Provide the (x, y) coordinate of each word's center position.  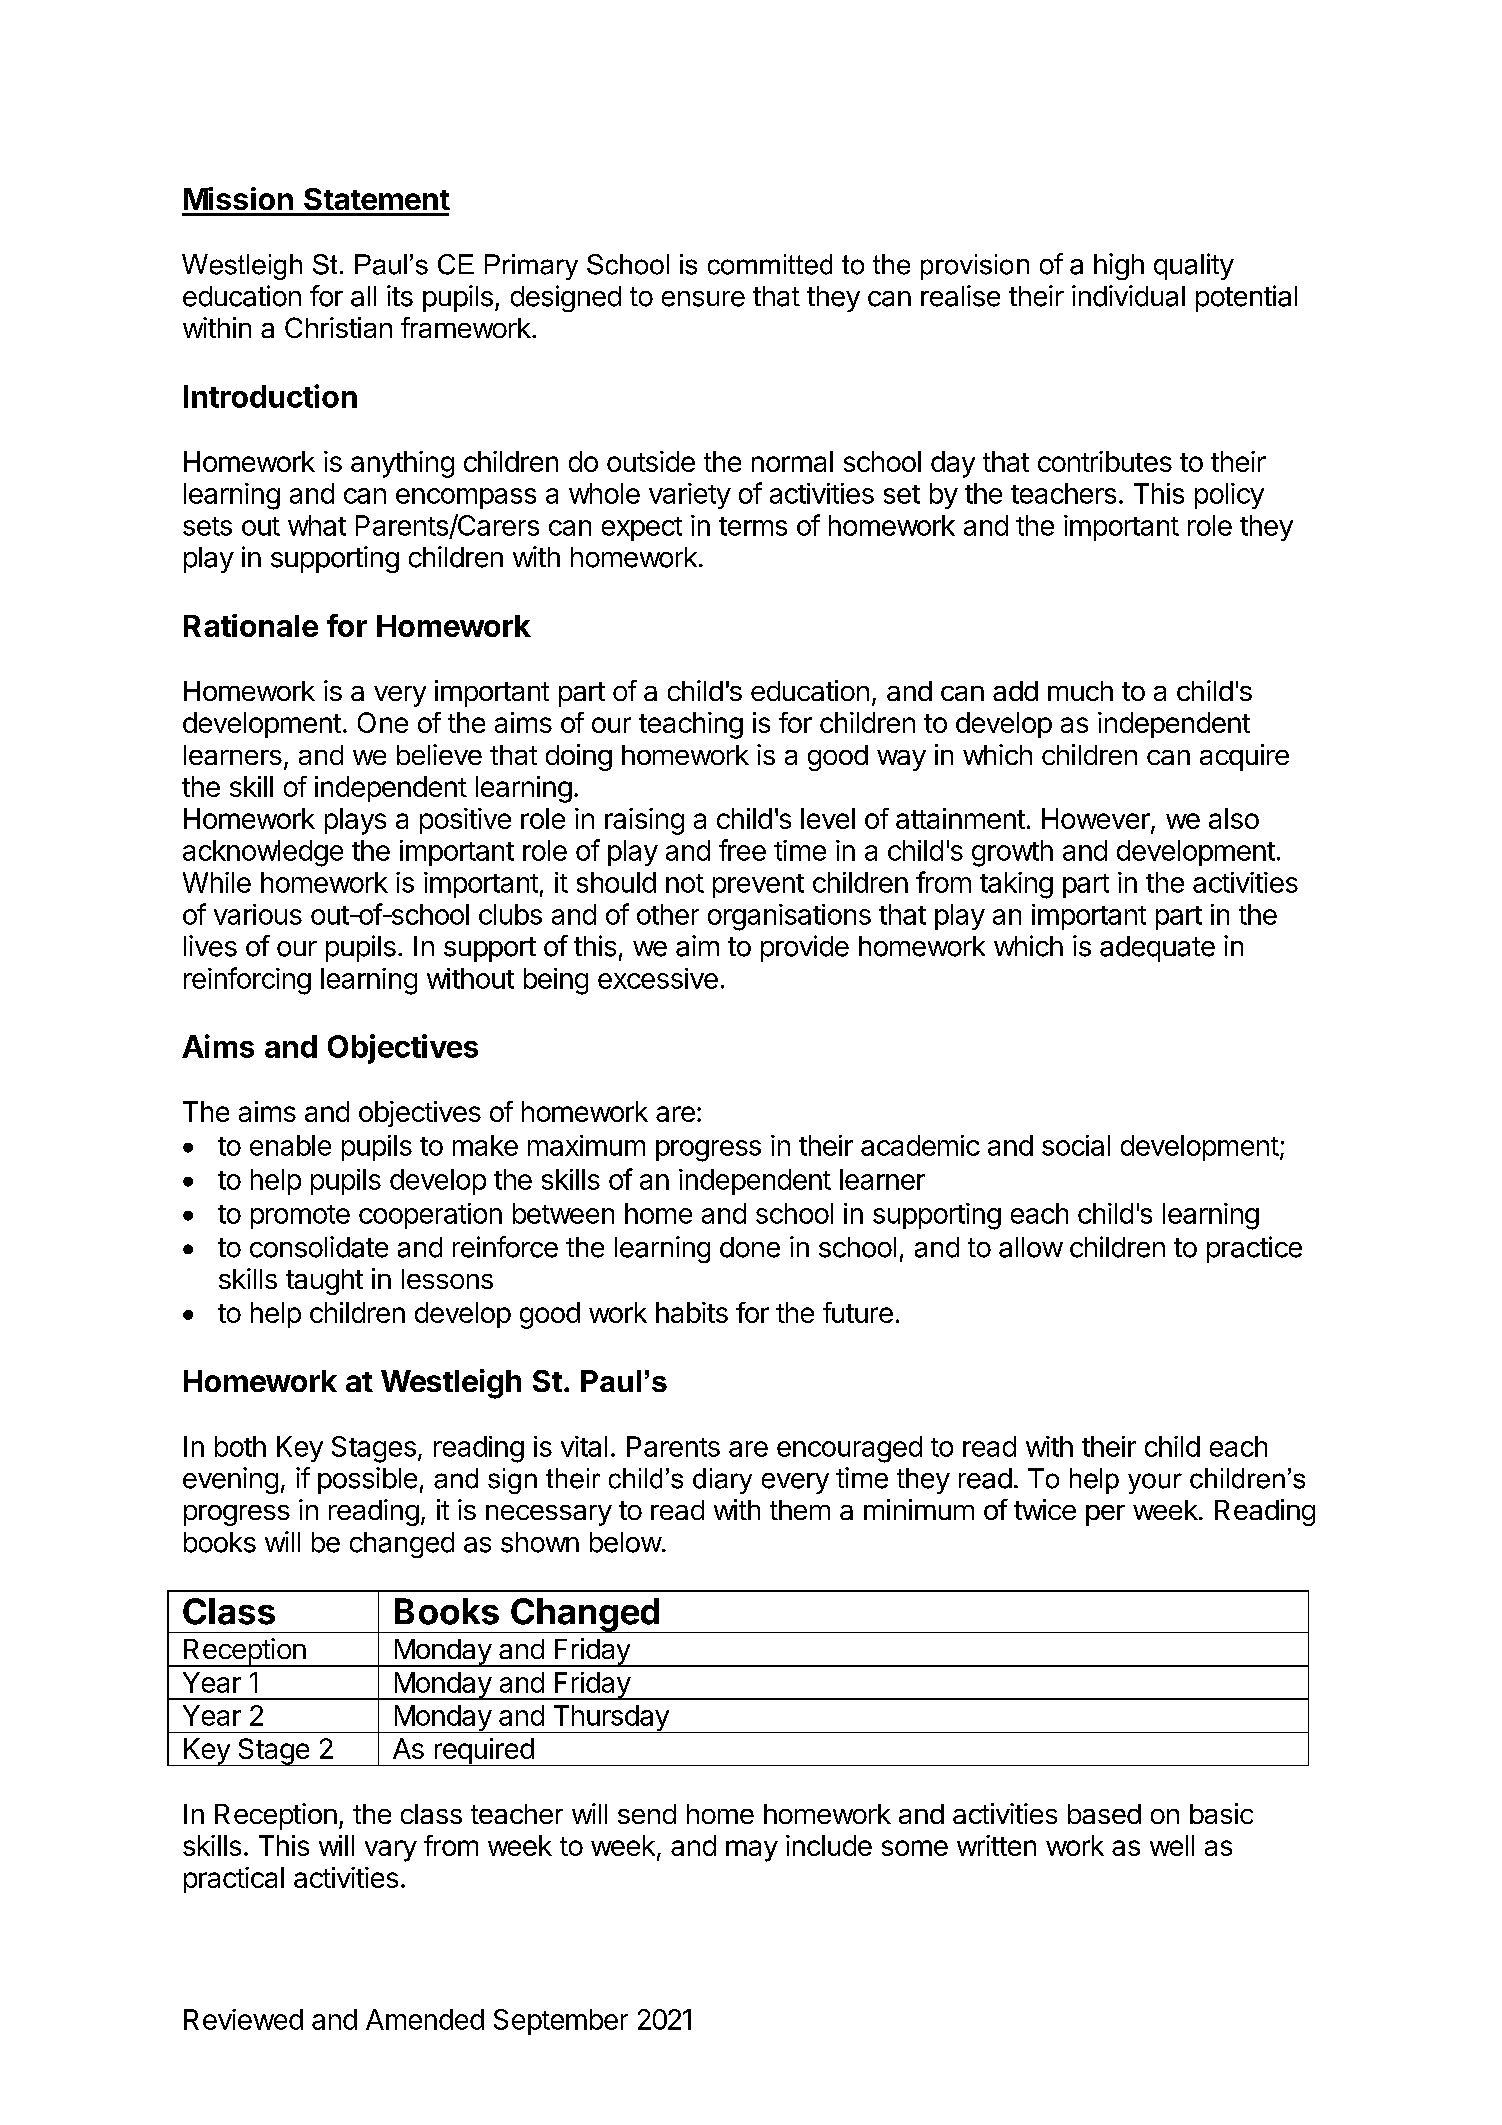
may (752, 1851)
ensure (703, 299)
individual (1128, 296)
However (1097, 820)
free (742, 850)
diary (722, 1481)
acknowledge (263, 853)
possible (367, 1480)
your (1155, 1483)
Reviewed (243, 2019)
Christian (338, 327)
